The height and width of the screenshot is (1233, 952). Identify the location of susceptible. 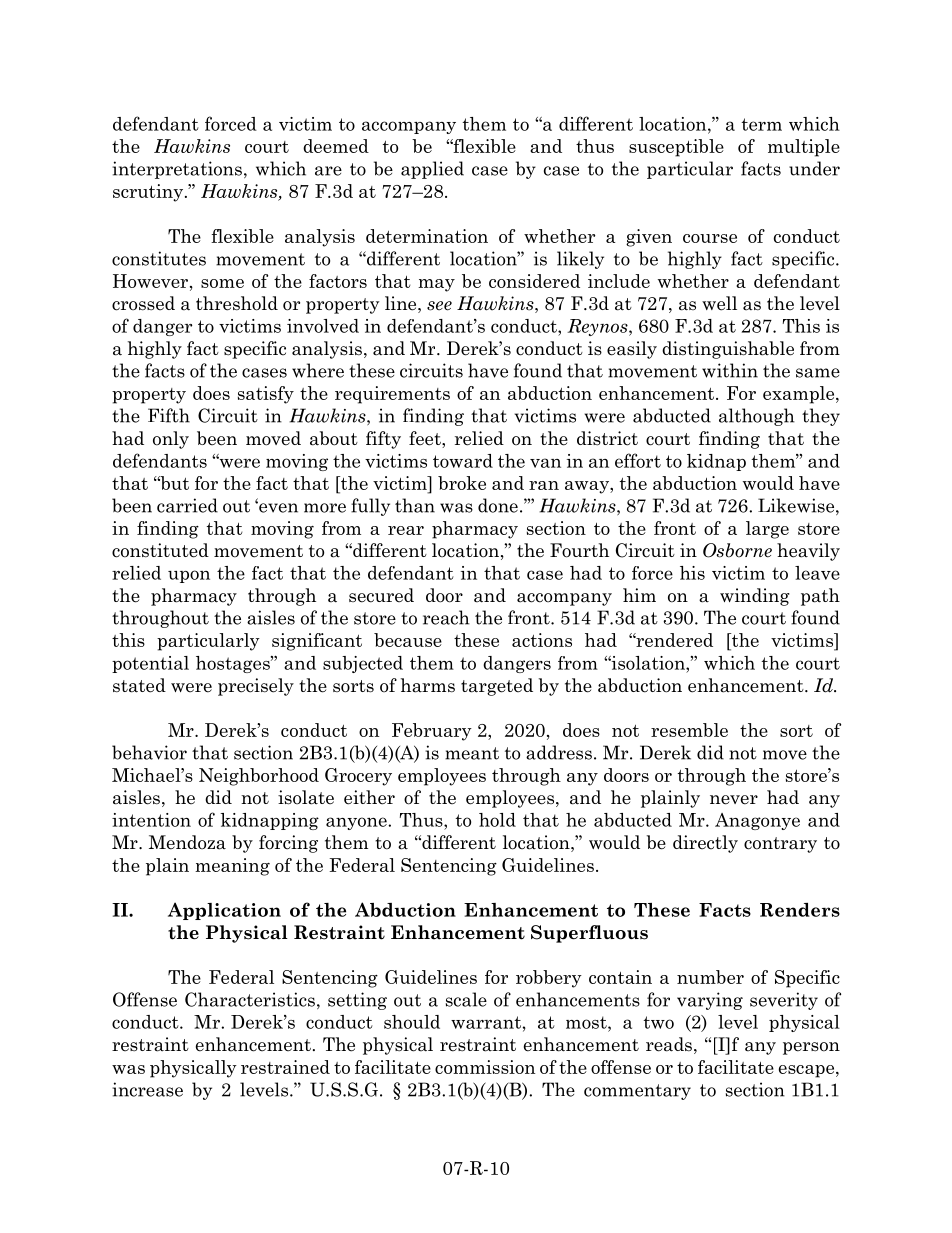
(676, 148).
